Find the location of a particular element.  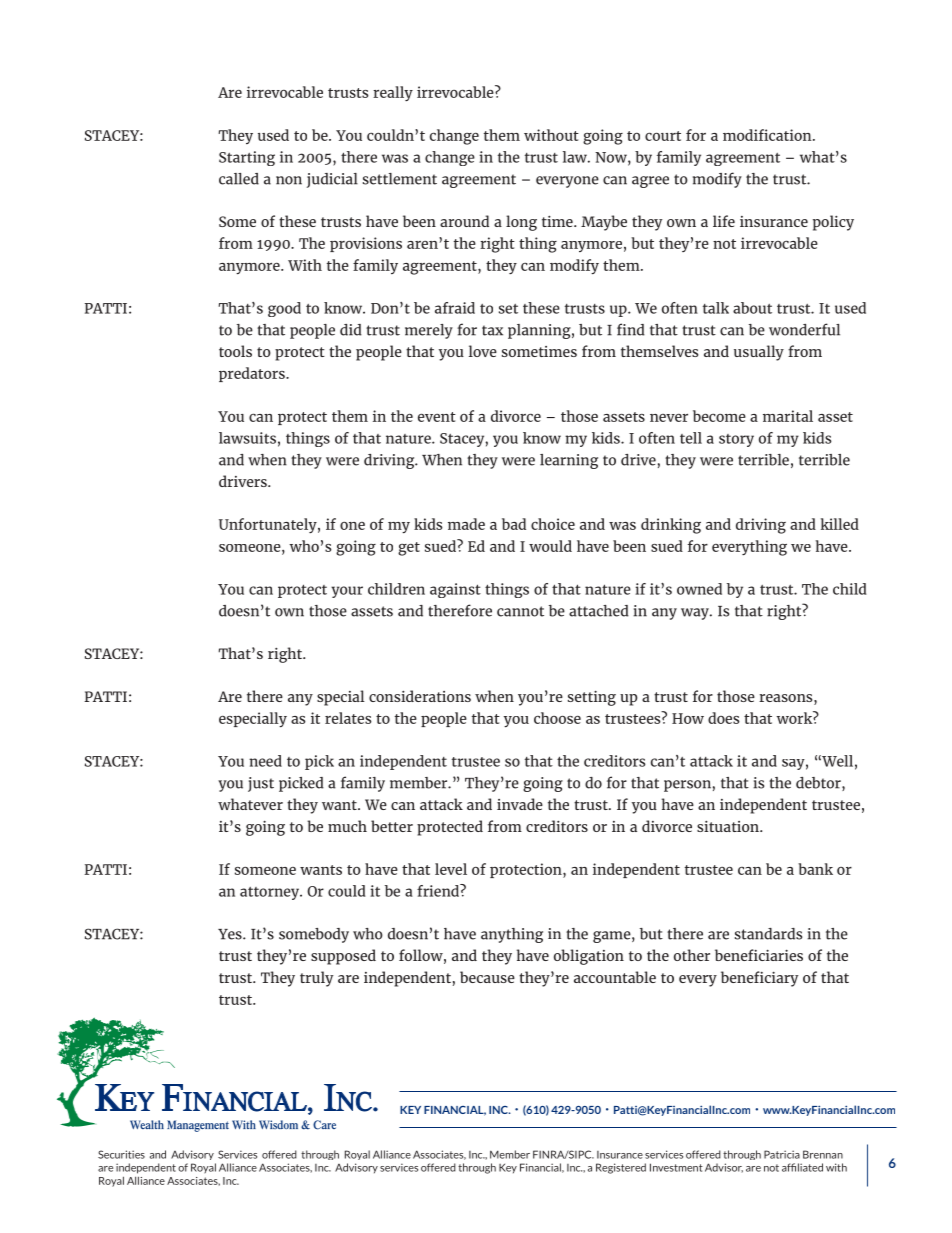

your is located at coordinates (347, 592).
